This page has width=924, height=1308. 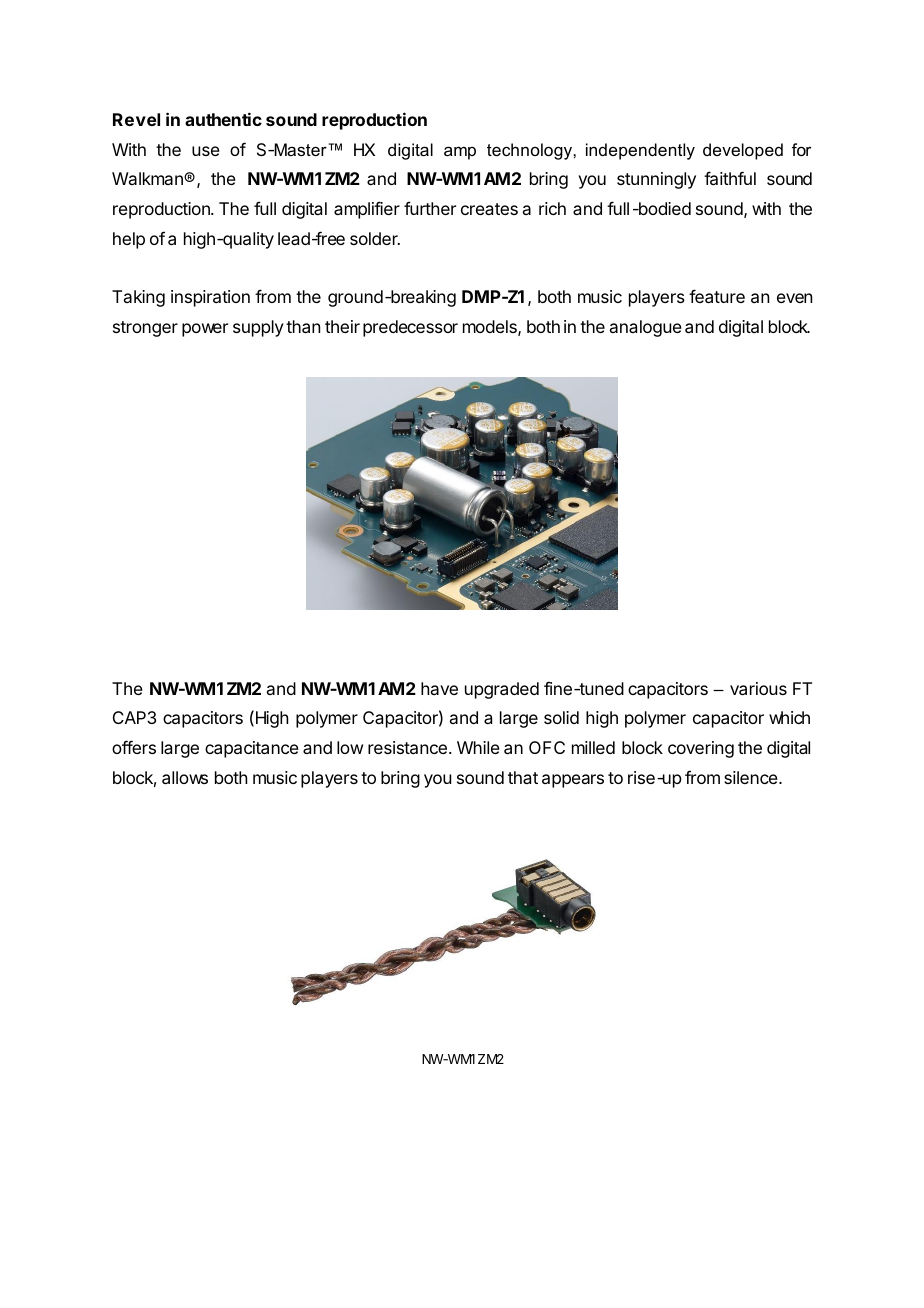 I want to click on predecessor, so click(x=410, y=328).
